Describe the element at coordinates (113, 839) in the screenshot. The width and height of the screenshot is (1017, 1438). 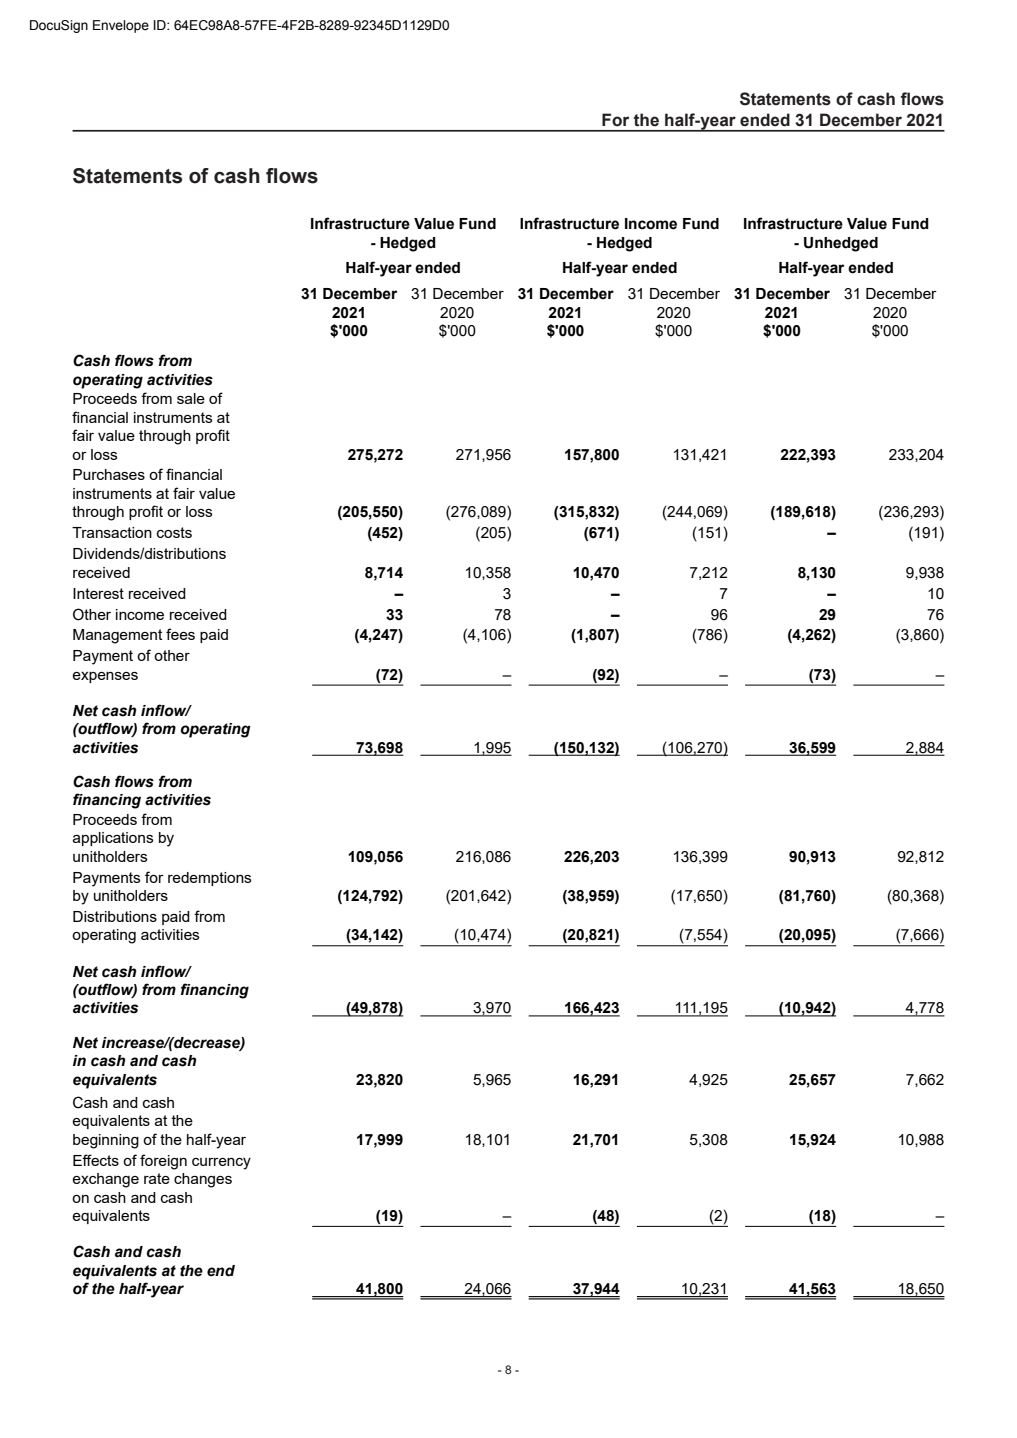
I see `applications` at that location.
